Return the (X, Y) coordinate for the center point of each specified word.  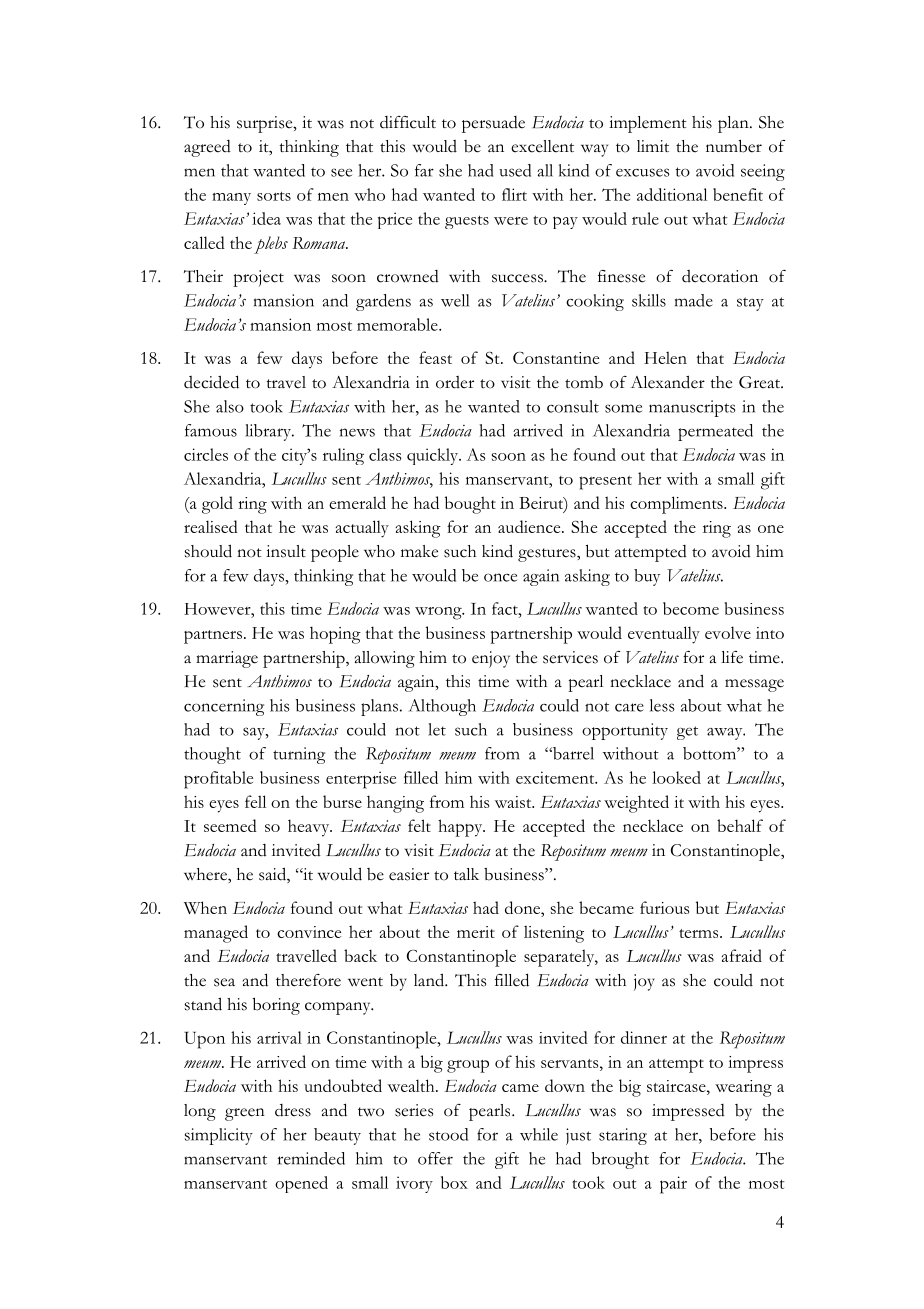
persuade (493, 124)
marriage (227, 659)
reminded (311, 1158)
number (734, 146)
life (732, 657)
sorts (274, 196)
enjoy (491, 659)
